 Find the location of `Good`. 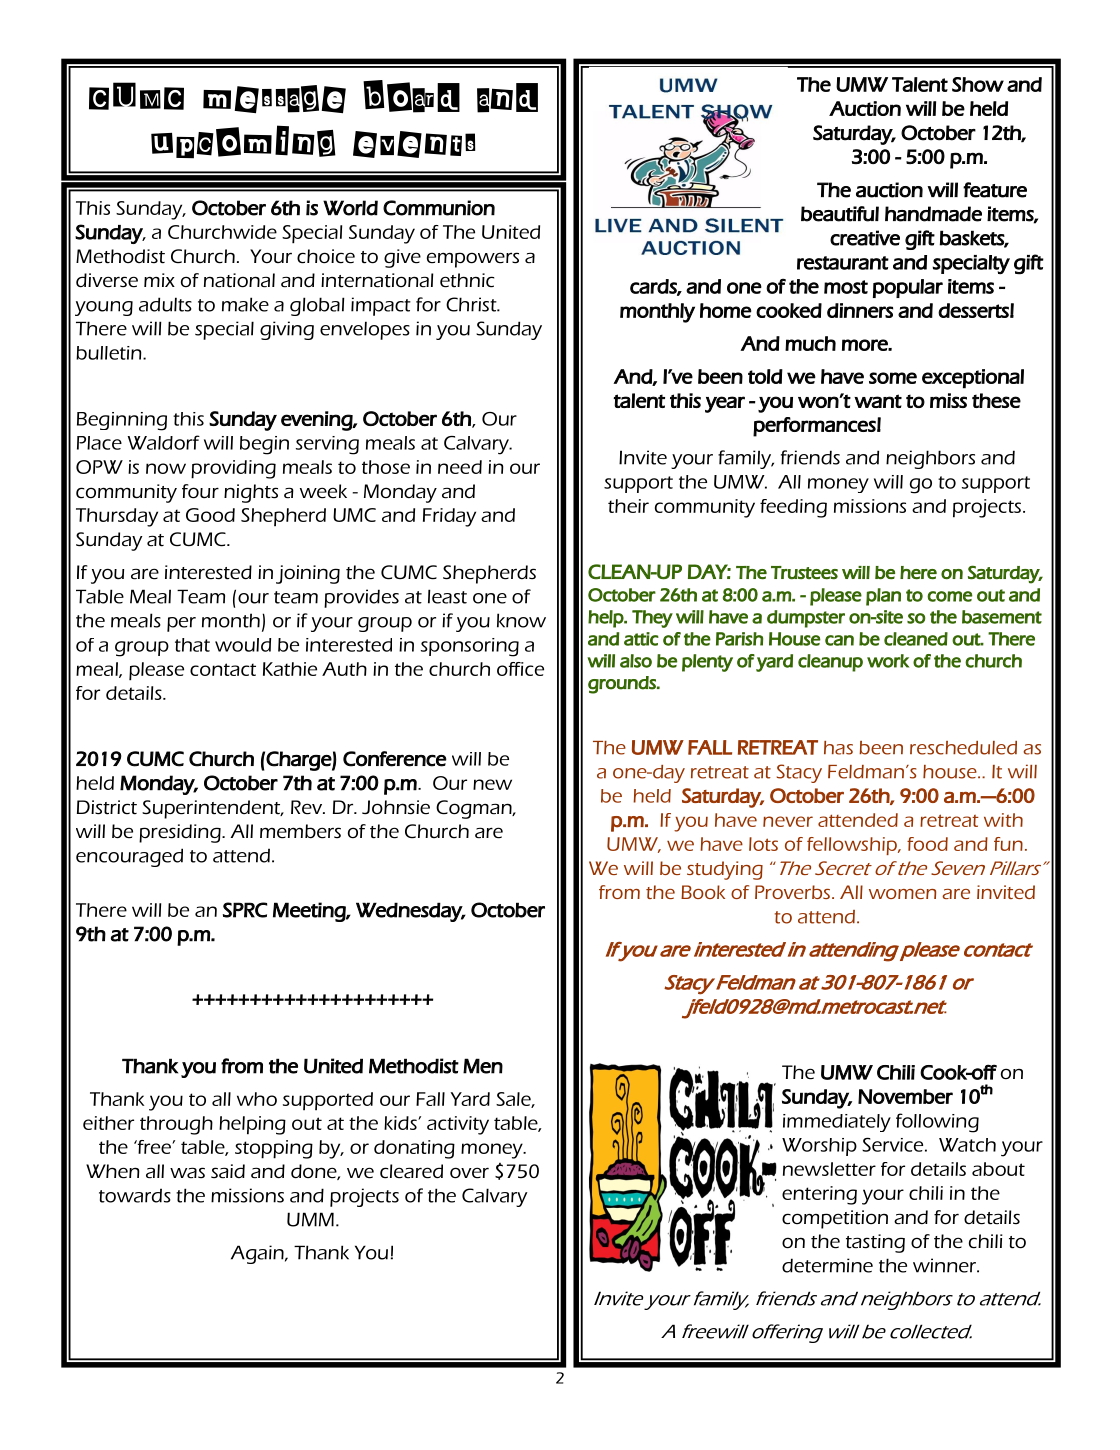

Good is located at coordinates (210, 515).
